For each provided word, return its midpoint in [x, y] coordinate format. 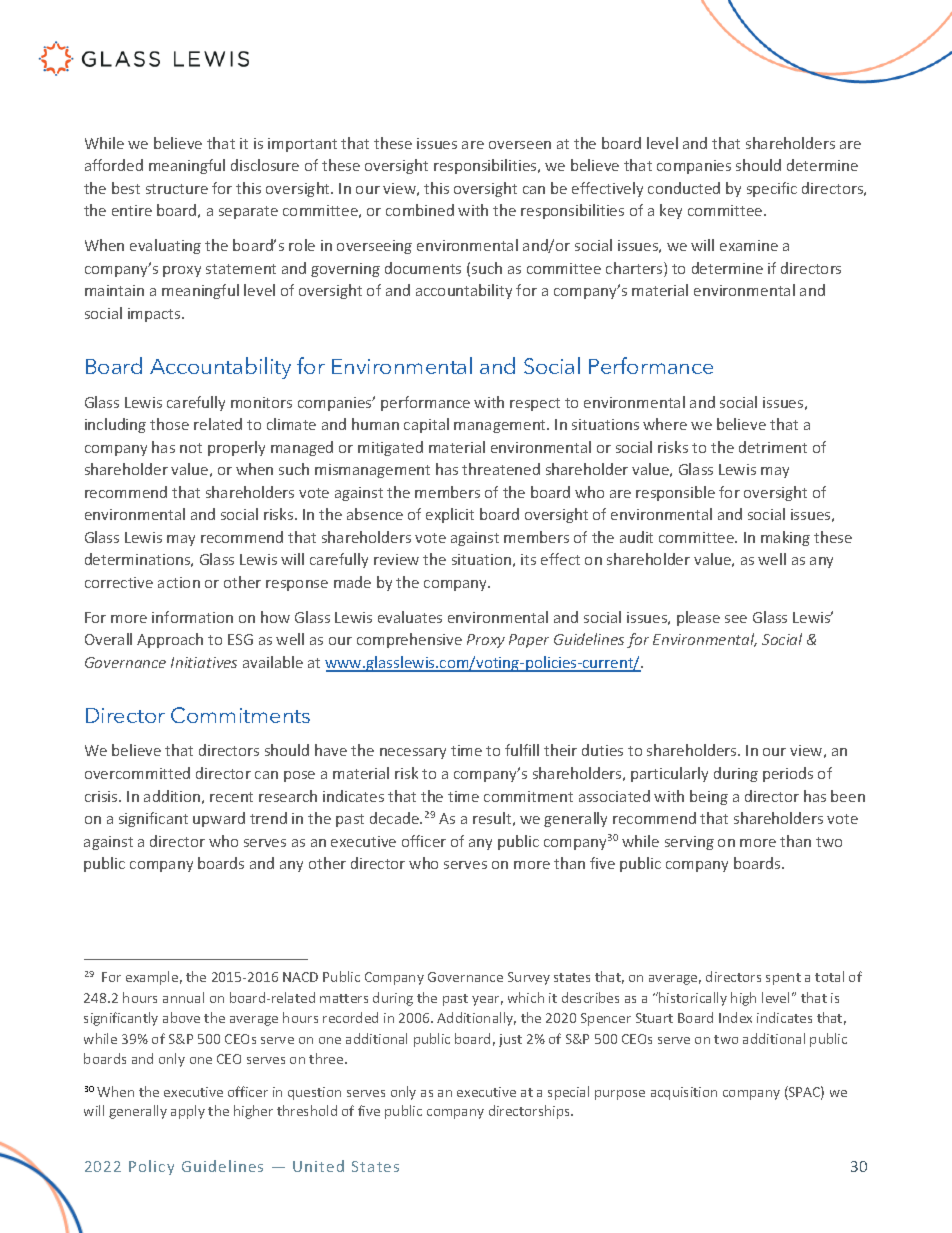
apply [188, 1112]
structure [177, 189]
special [568, 1093]
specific [772, 189]
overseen [520, 145]
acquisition [684, 1093]
